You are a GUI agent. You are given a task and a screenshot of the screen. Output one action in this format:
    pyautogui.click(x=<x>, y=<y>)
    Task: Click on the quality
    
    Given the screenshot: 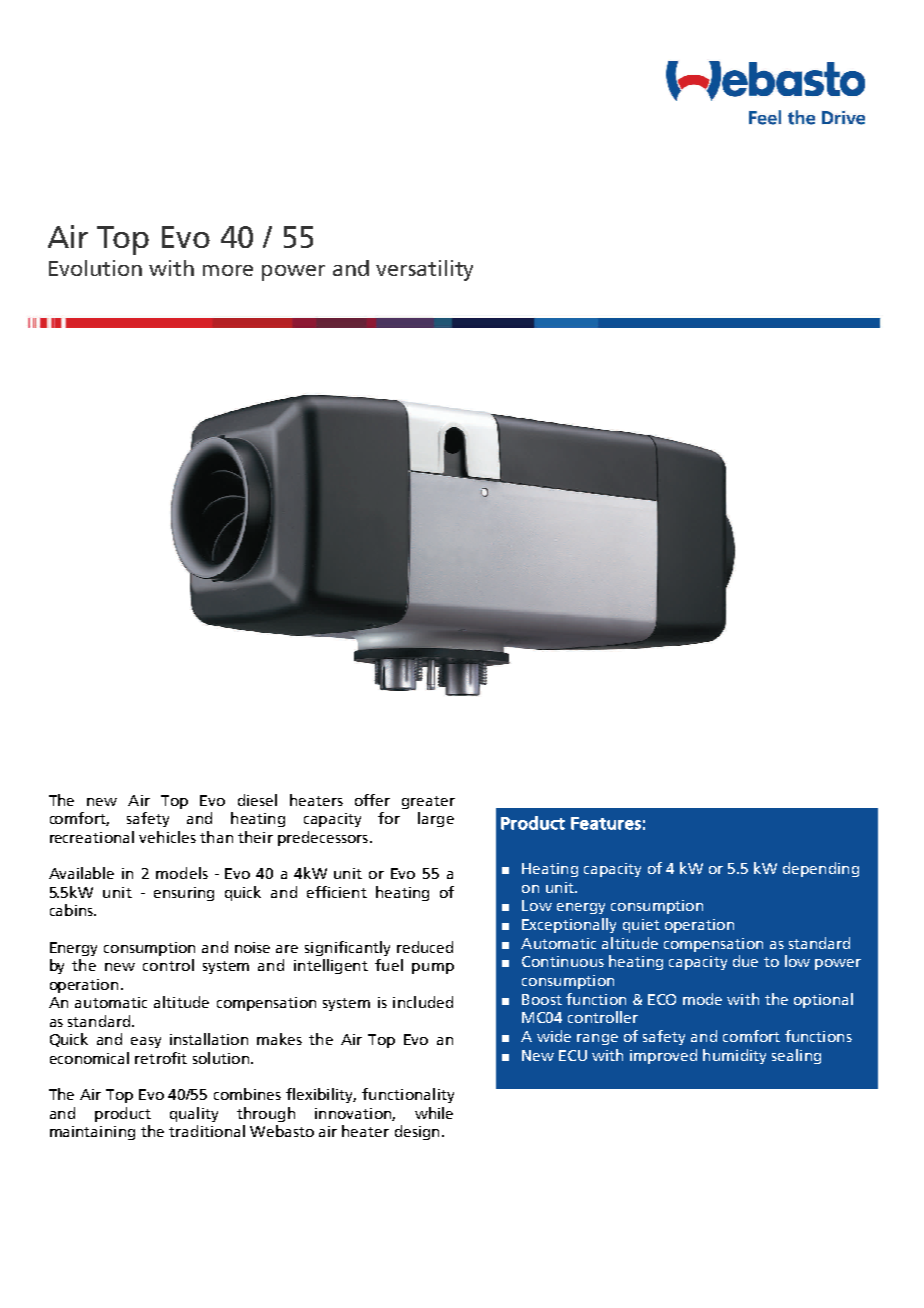 What is the action you would take?
    pyautogui.click(x=194, y=1114)
